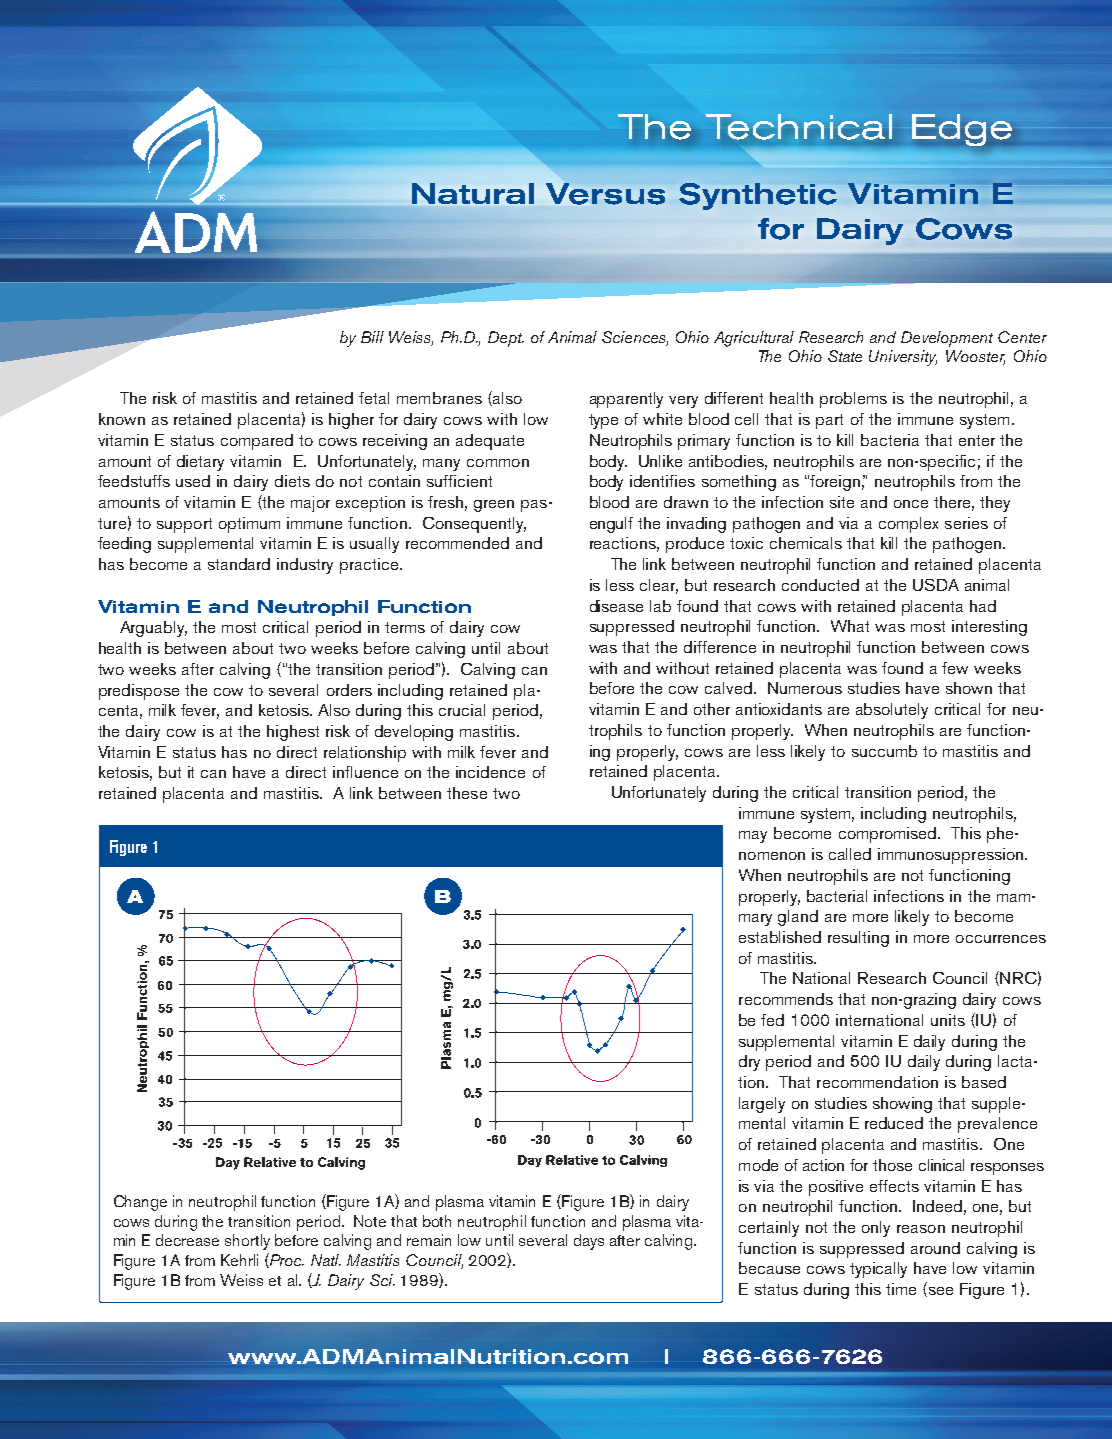  What do you see at coordinates (249, 525) in the image?
I see `optimum` at bounding box center [249, 525].
